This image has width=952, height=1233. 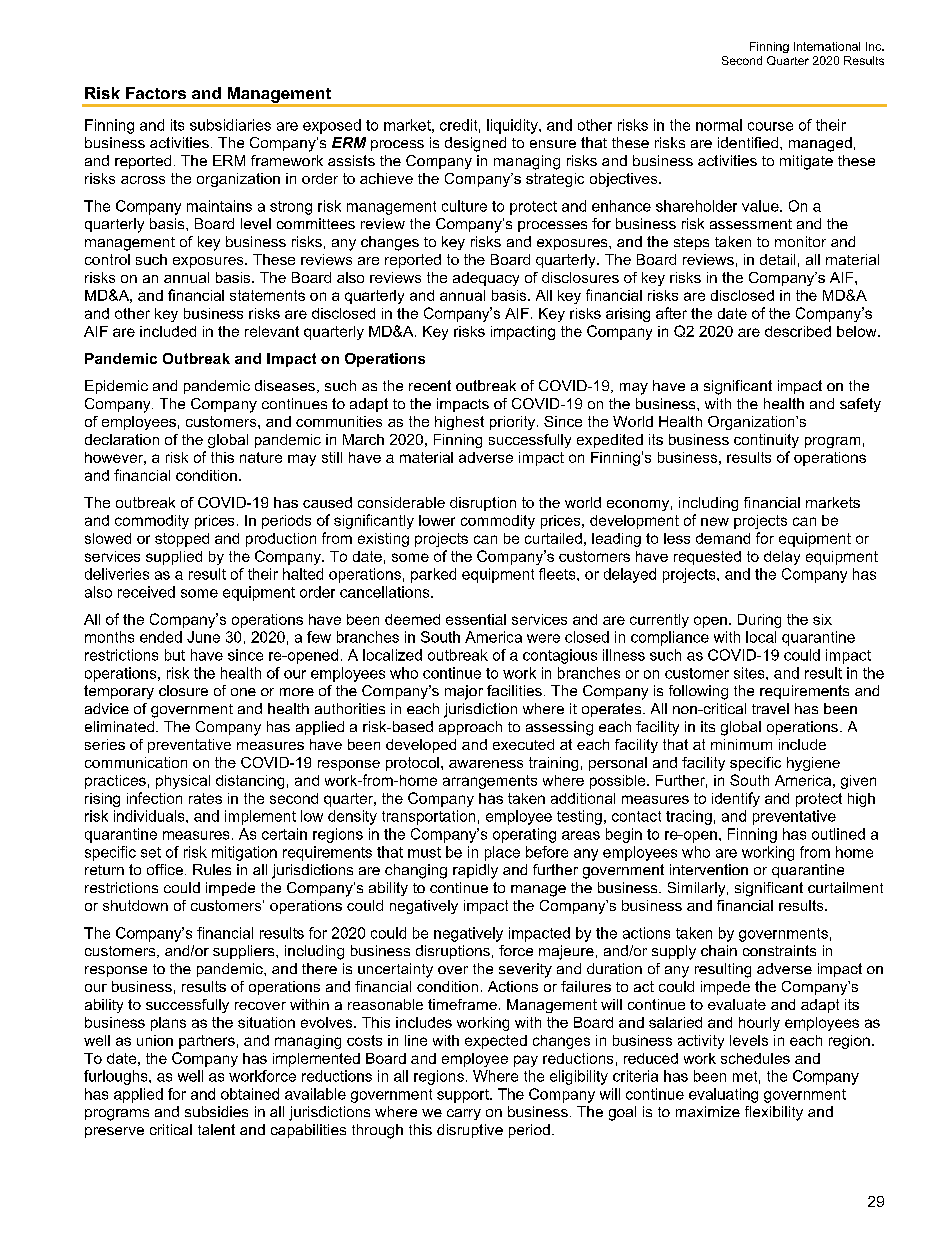 I want to click on liquidity, so click(x=513, y=126).
